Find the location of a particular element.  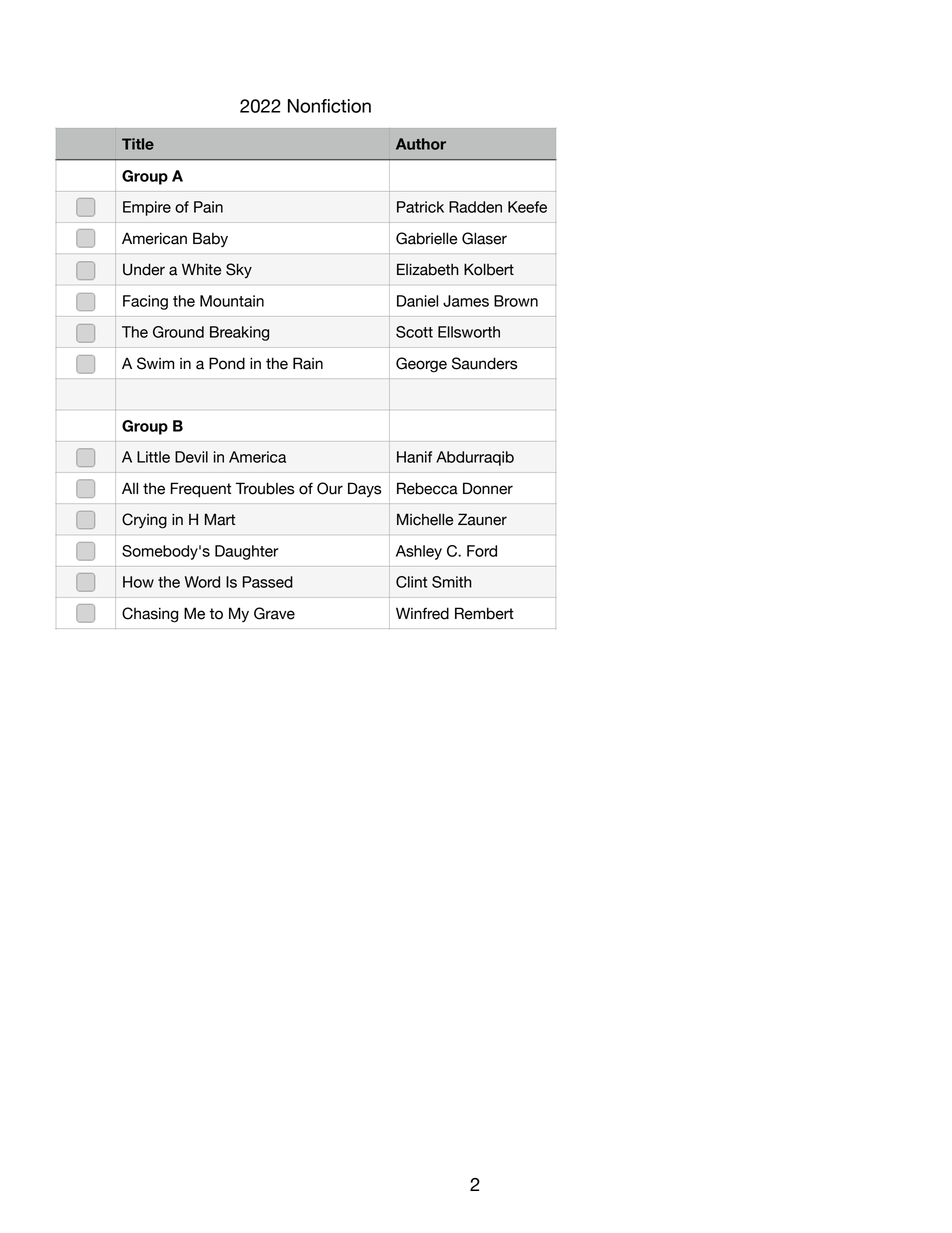

Our is located at coordinates (330, 488).
